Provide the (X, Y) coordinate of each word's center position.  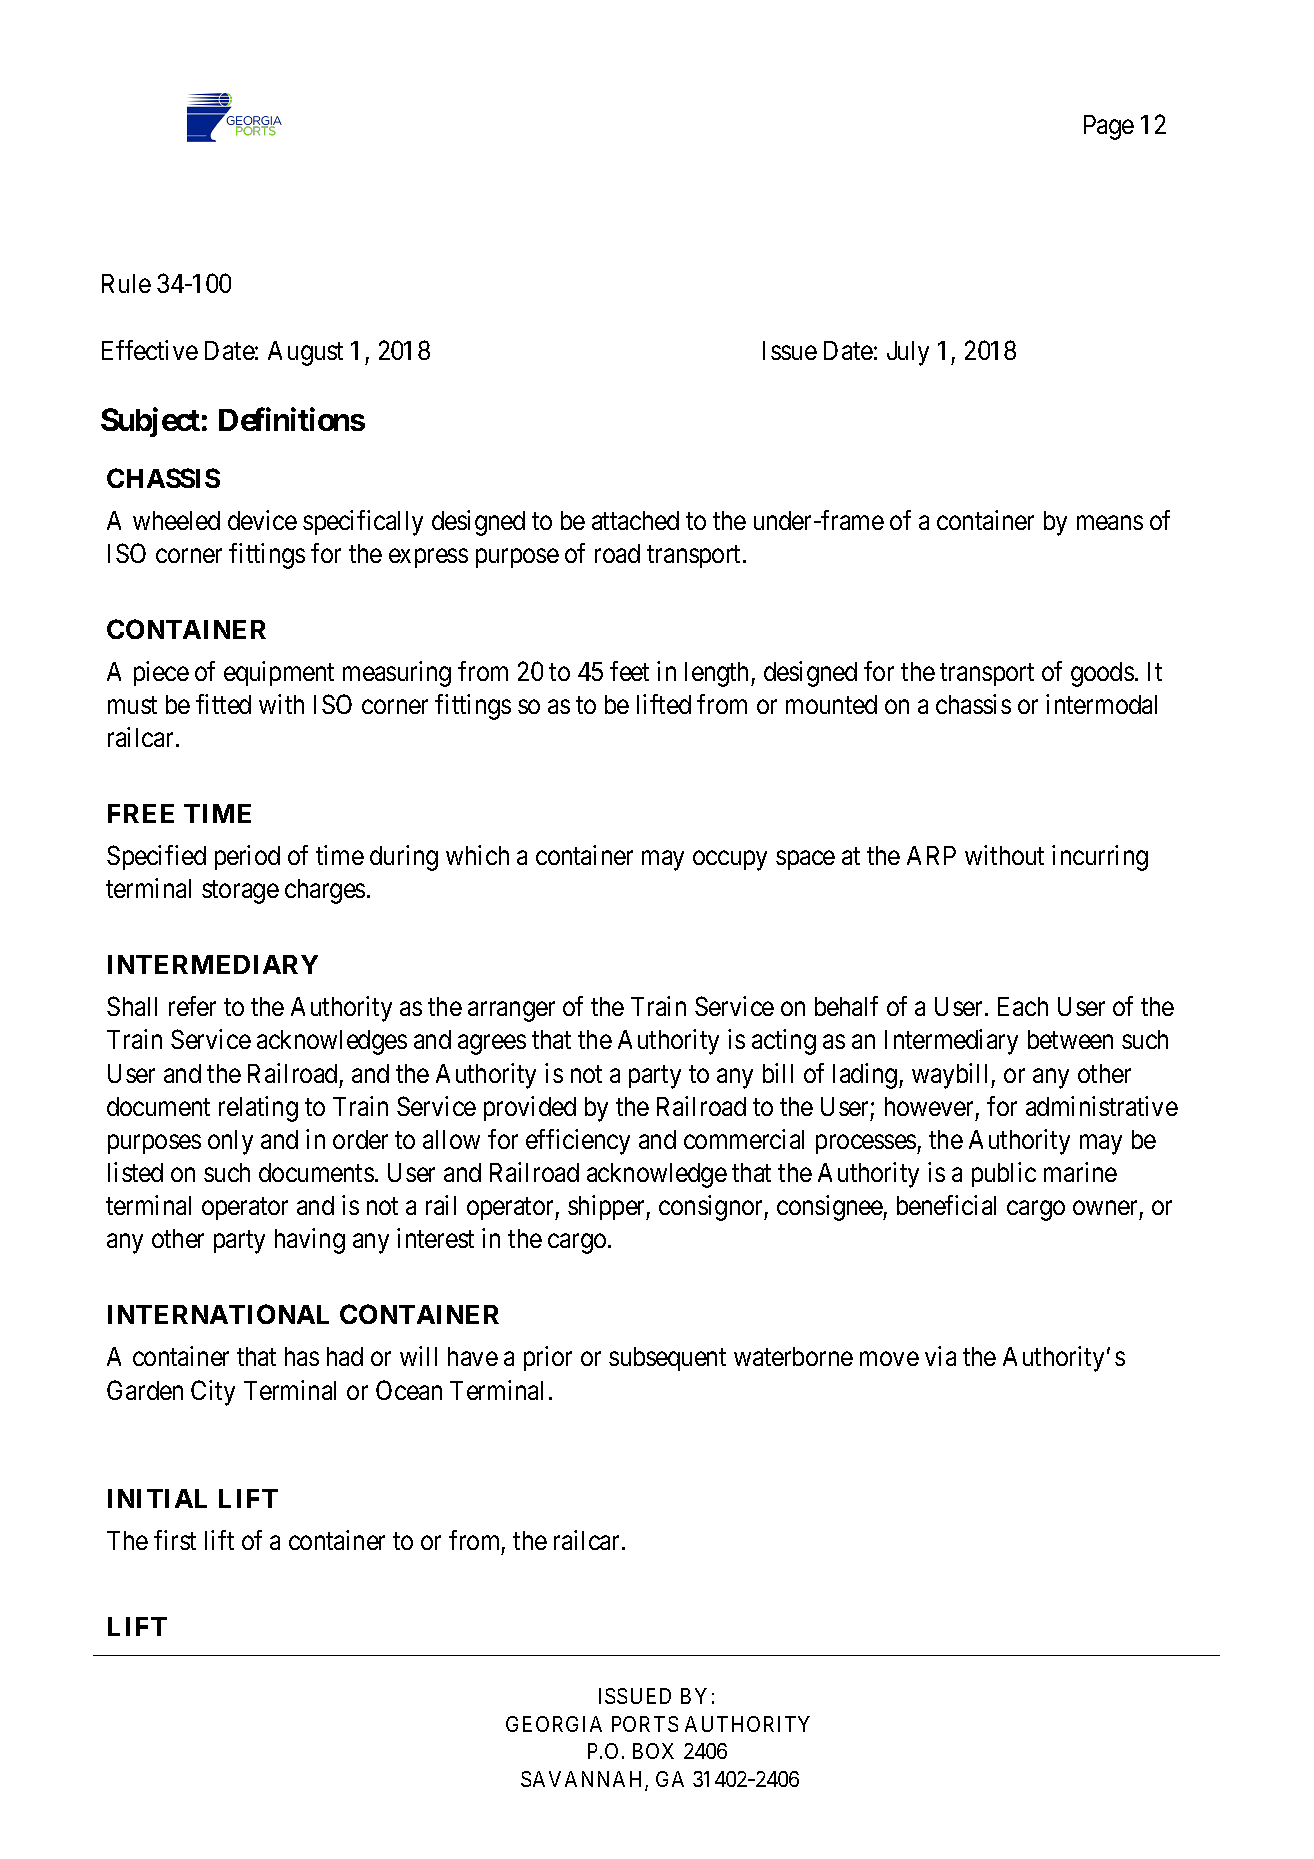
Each (1023, 1006)
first (175, 1540)
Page (1109, 127)
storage (240, 892)
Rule (126, 283)
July (908, 353)
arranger (511, 1012)
